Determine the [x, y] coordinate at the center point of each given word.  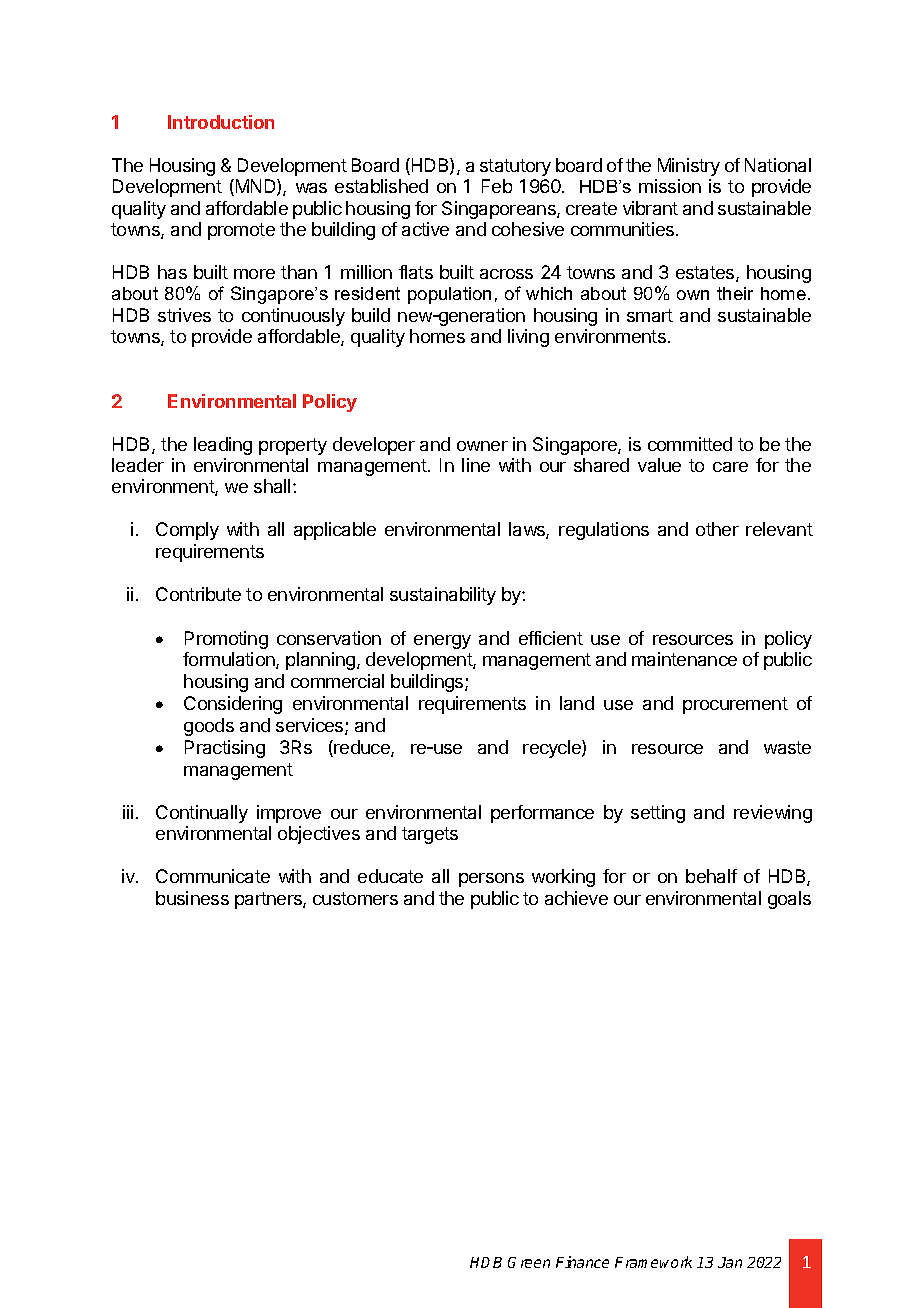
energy [442, 642]
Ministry [689, 167]
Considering [233, 705]
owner [482, 446]
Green [529, 1262]
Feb [497, 186]
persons [491, 880]
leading [223, 446]
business [192, 898]
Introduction [221, 122]
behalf [711, 876]
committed [690, 444]
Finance [582, 1262]
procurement [735, 705]
